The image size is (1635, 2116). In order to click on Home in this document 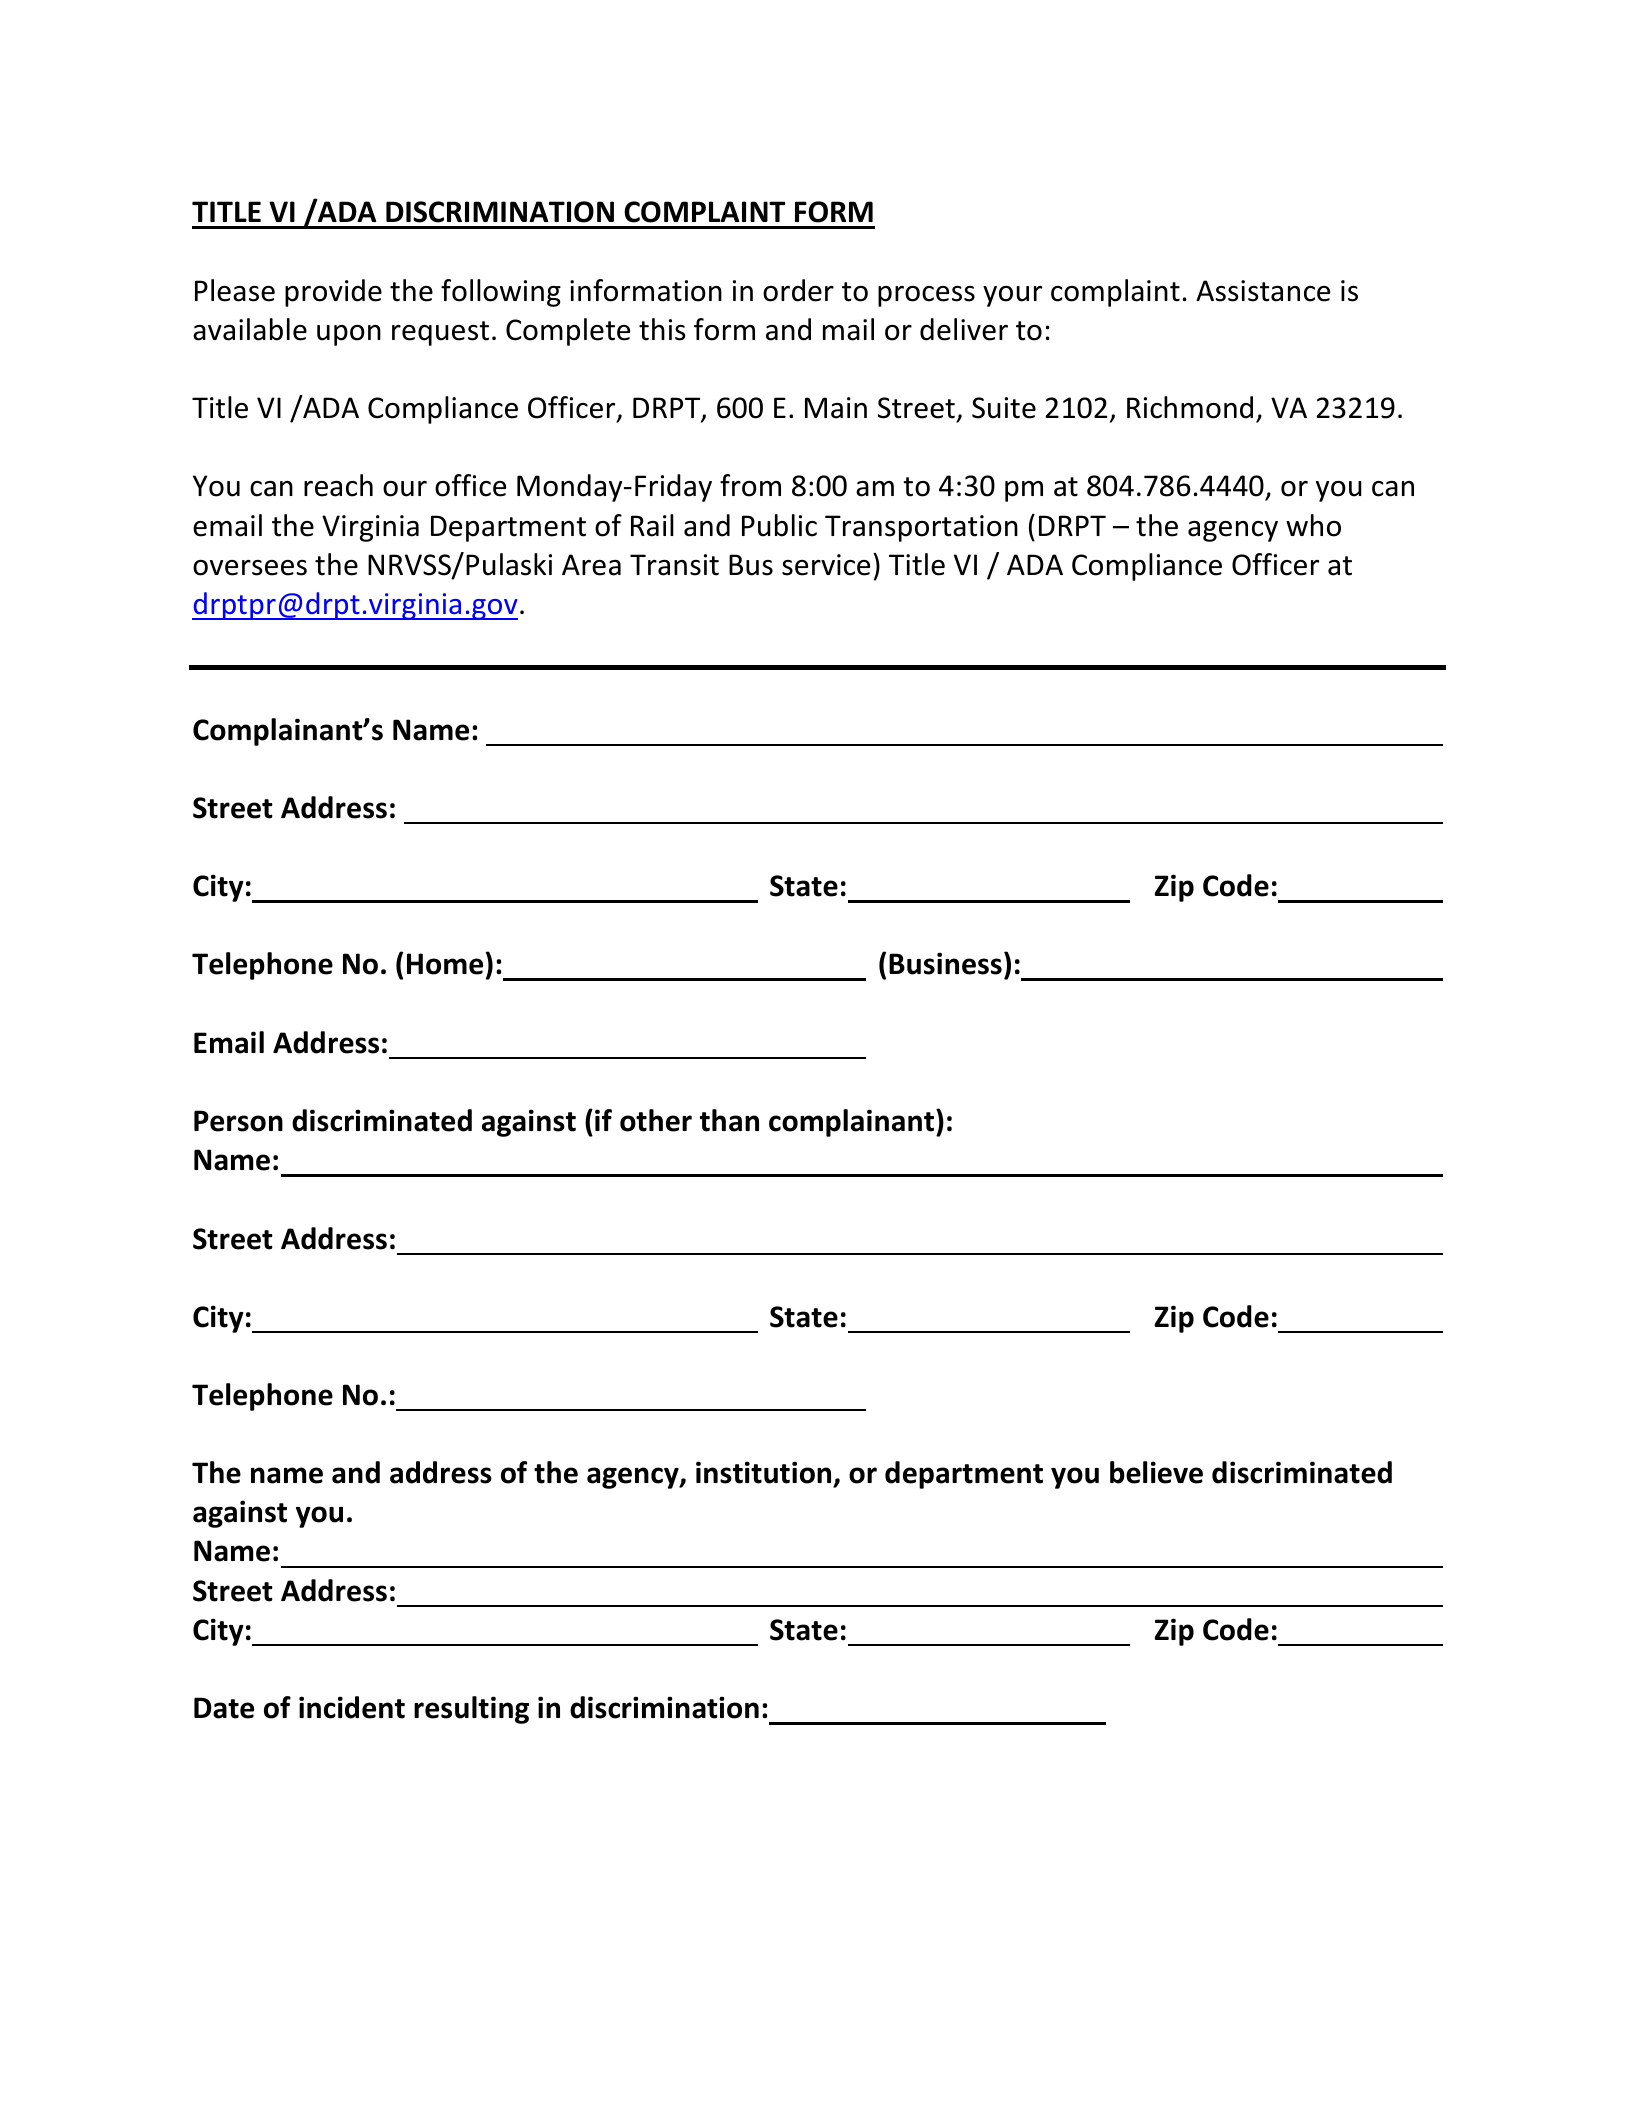, I will do `click(445, 964)`.
